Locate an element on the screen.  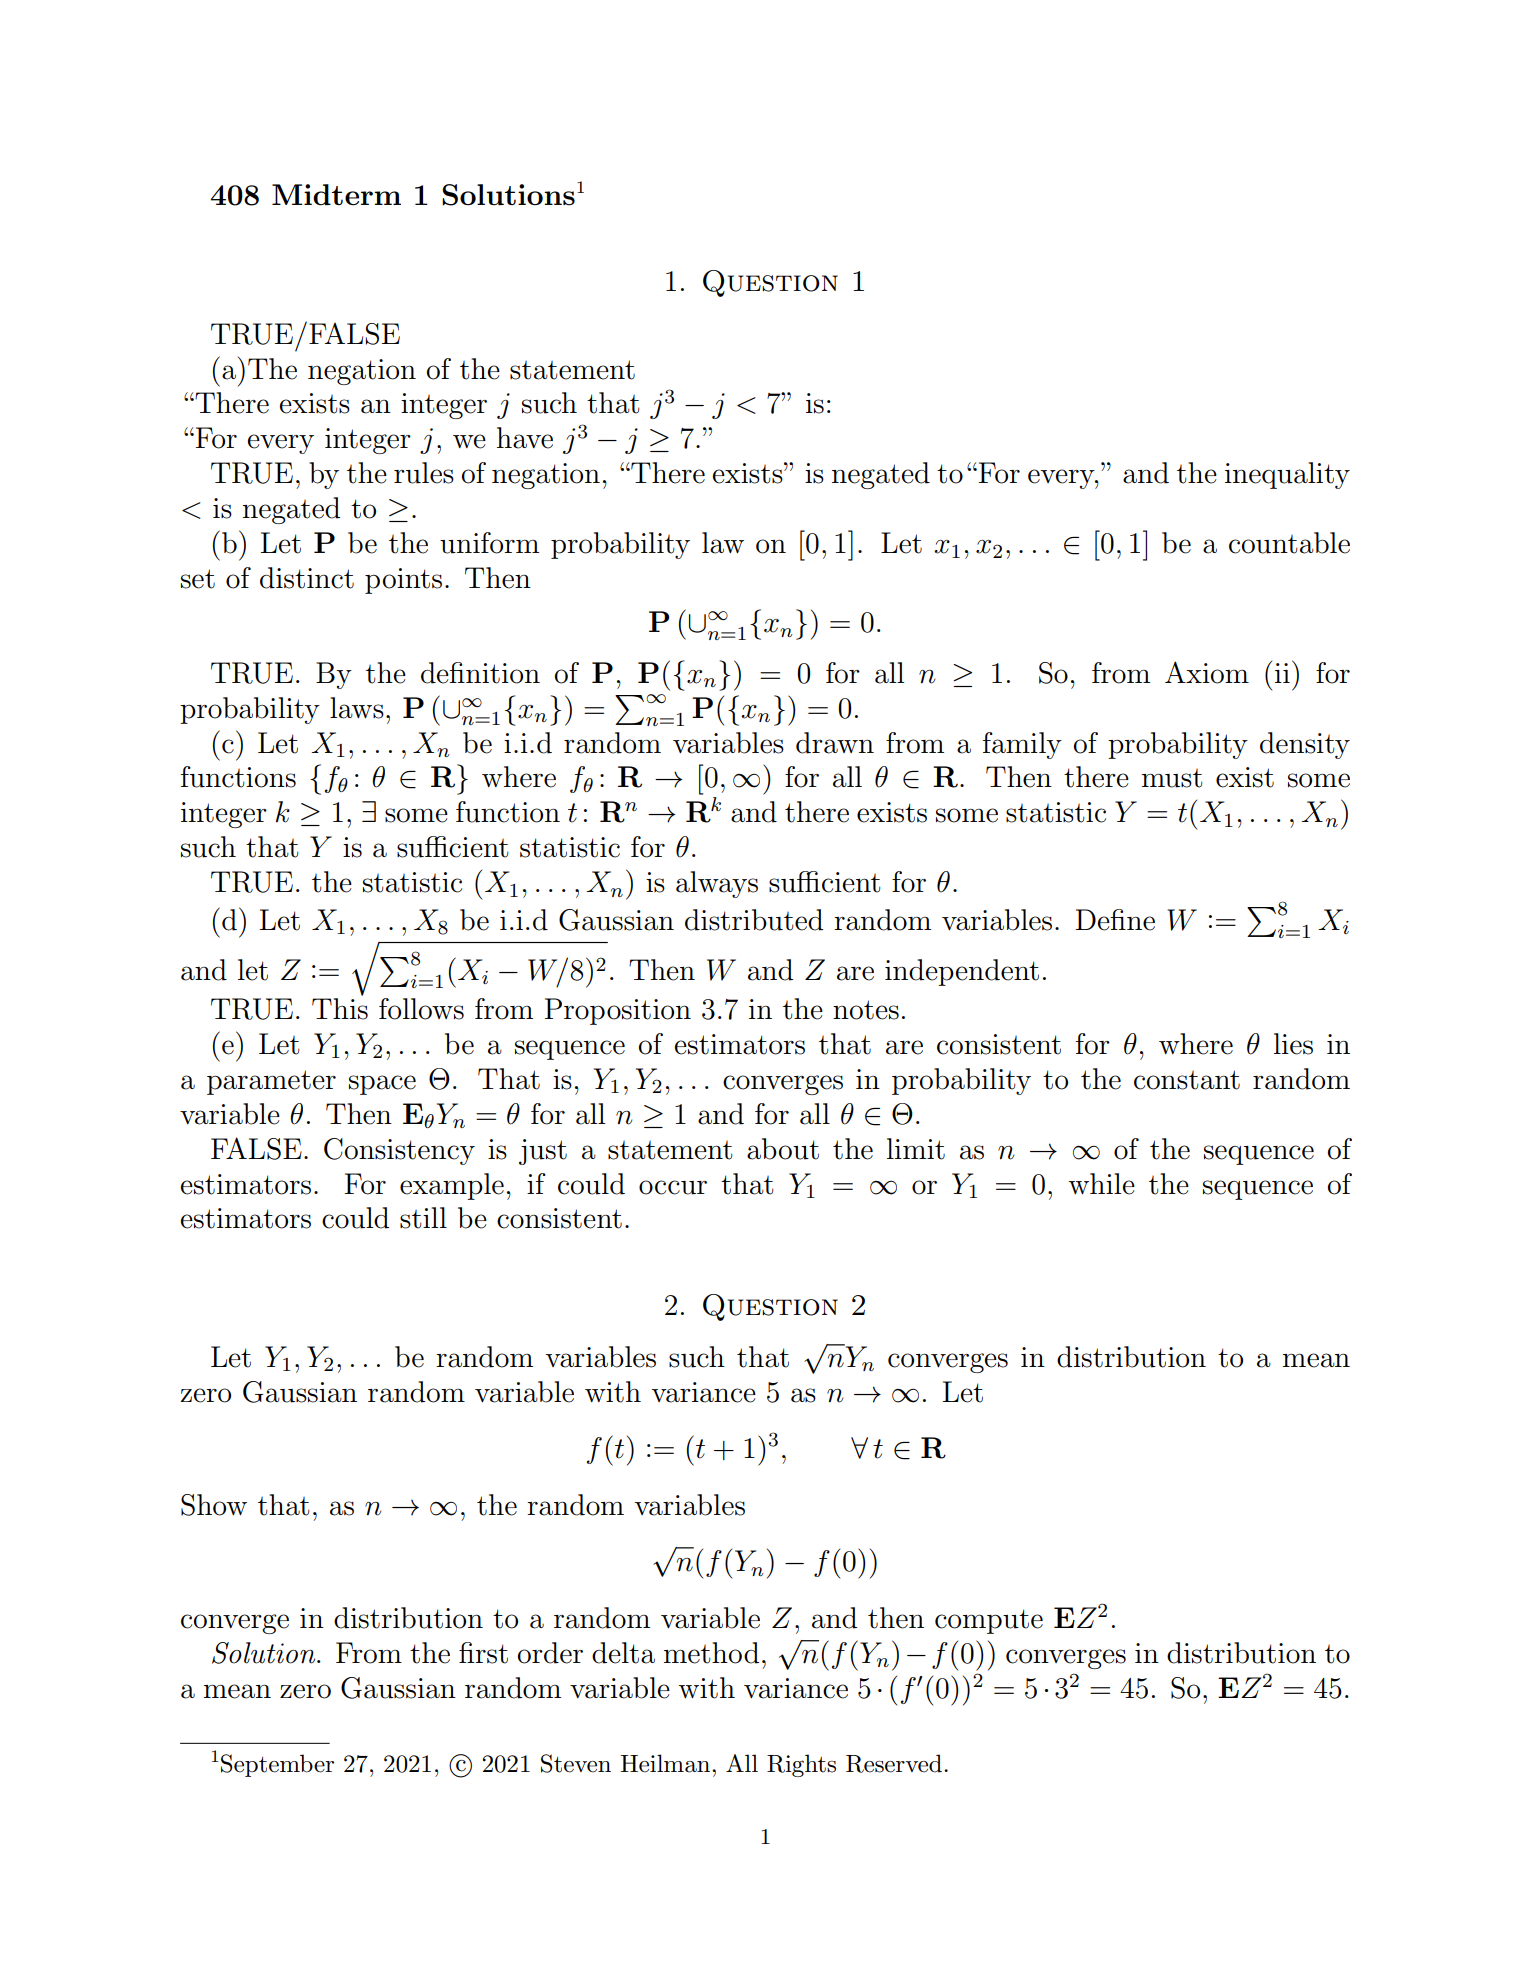
occur is located at coordinates (673, 1187).
